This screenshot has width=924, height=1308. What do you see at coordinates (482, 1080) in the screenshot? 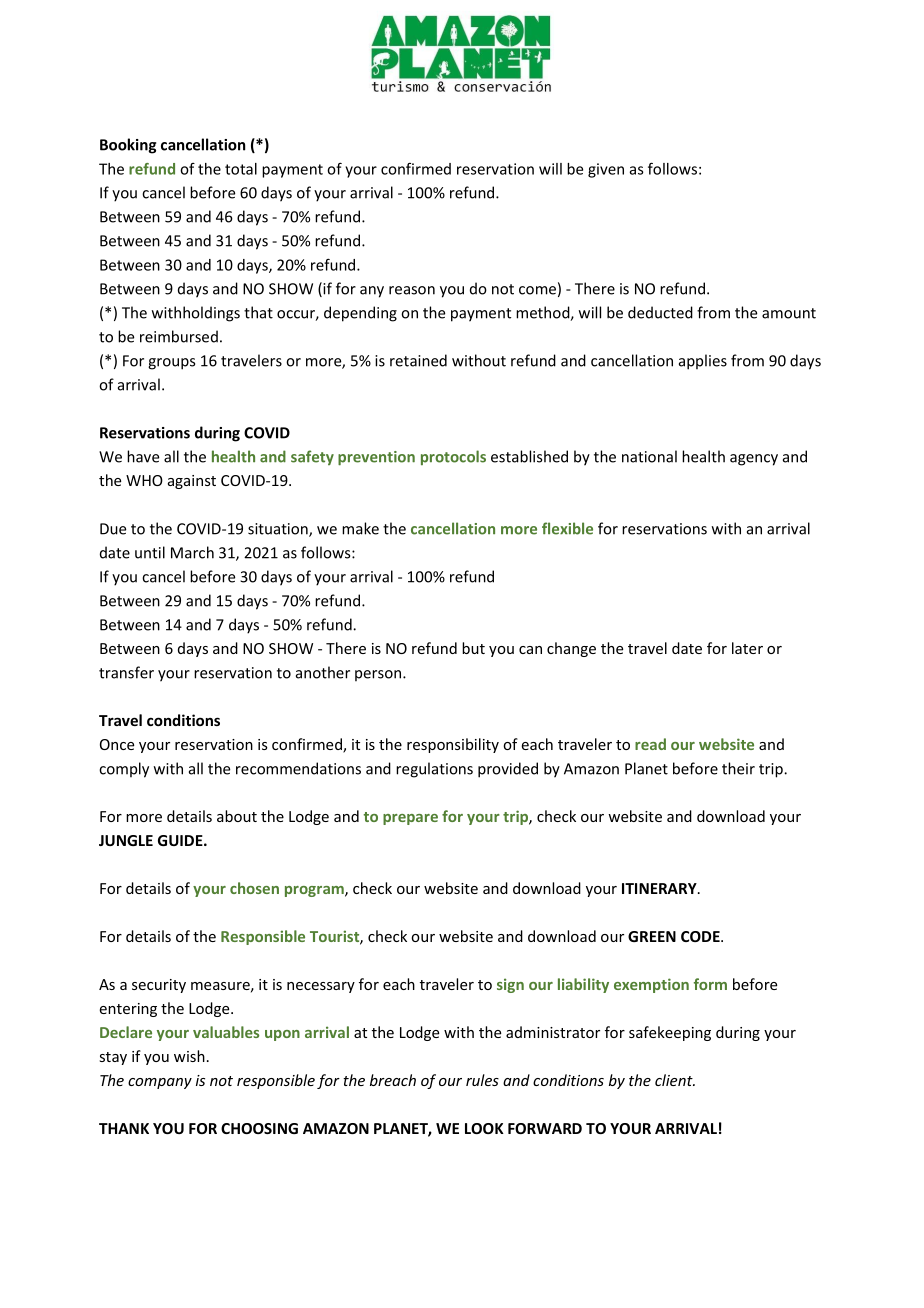
I see `rules` at bounding box center [482, 1080].
